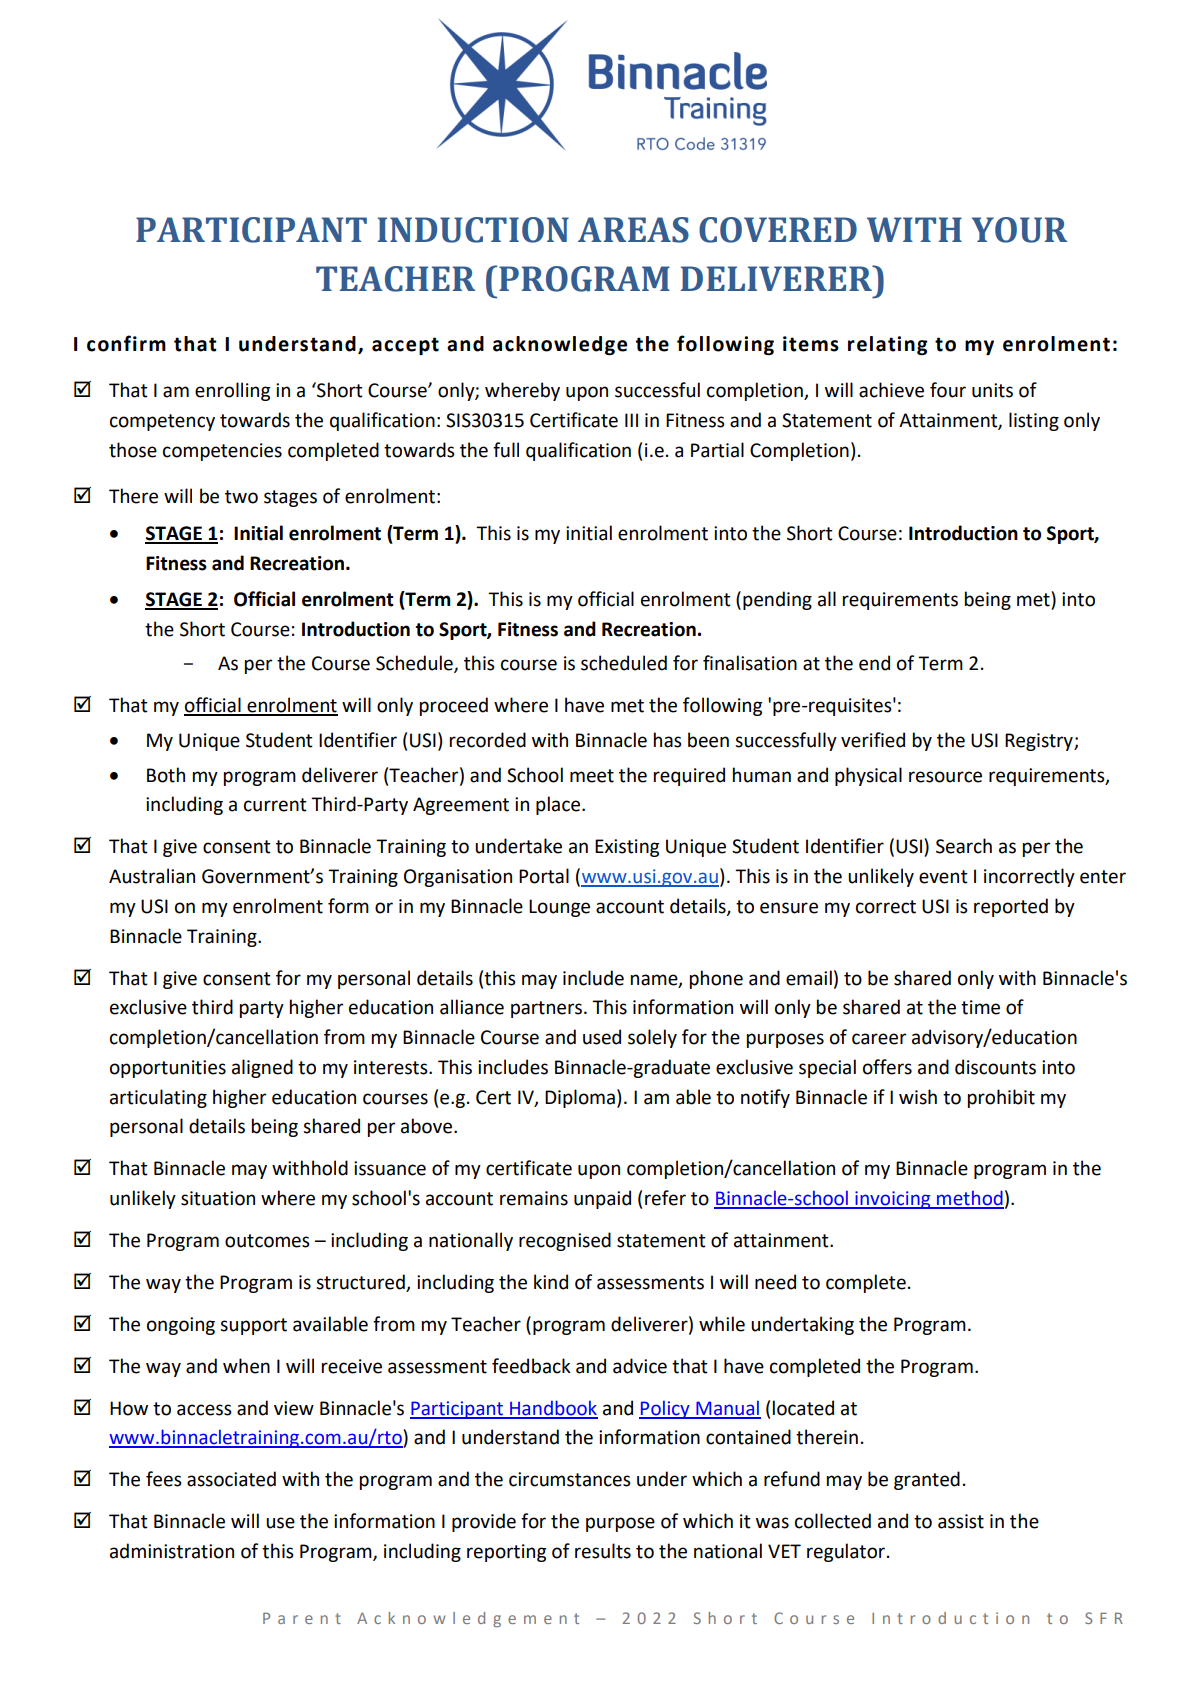  Describe the element at coordinates (166, 775) in the screenshot. I see `Both` at that location.
